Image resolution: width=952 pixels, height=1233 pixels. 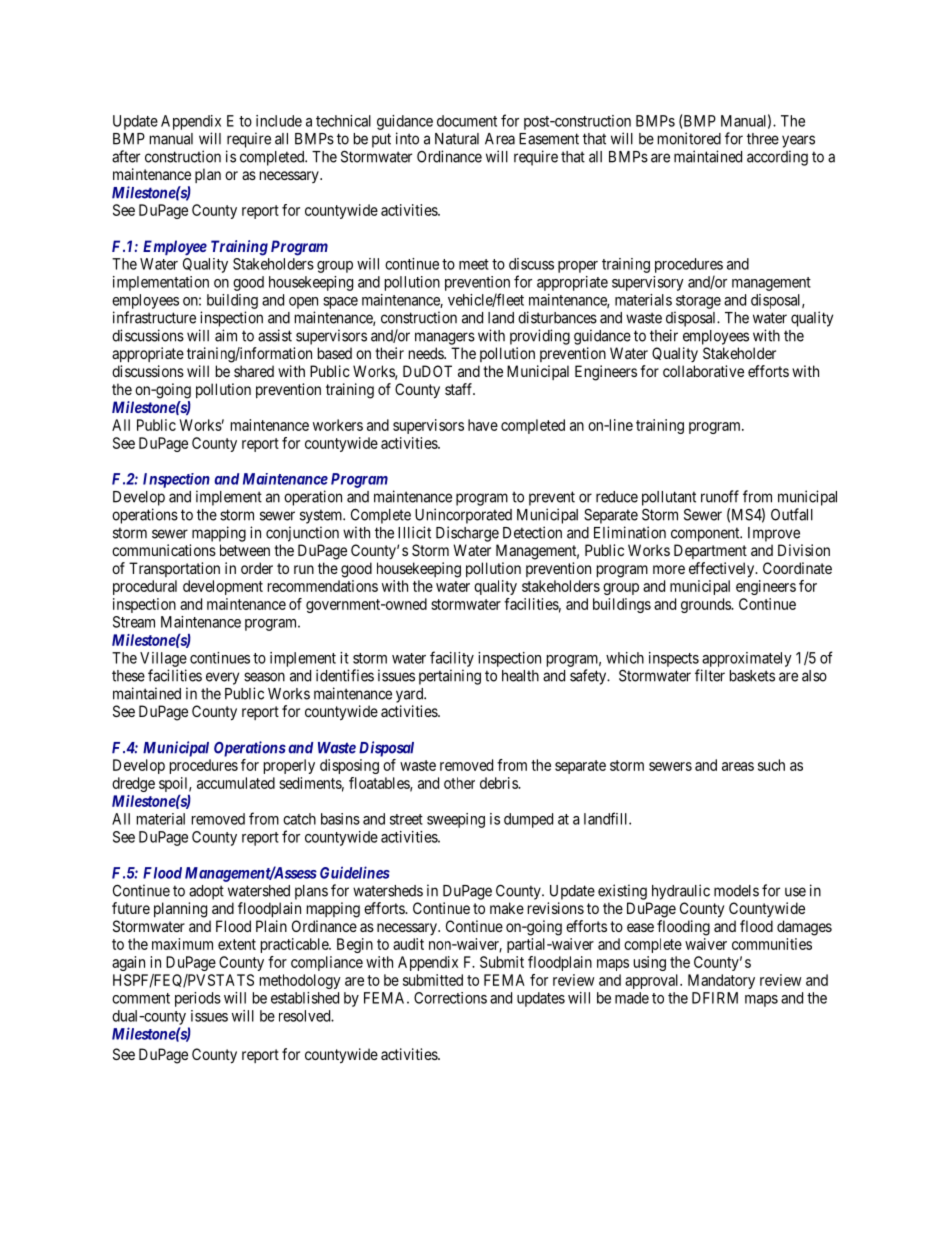 What do you see at coordinates (279, 121) in the screenshot?
I see `include` at bounding box center [279, 121].
